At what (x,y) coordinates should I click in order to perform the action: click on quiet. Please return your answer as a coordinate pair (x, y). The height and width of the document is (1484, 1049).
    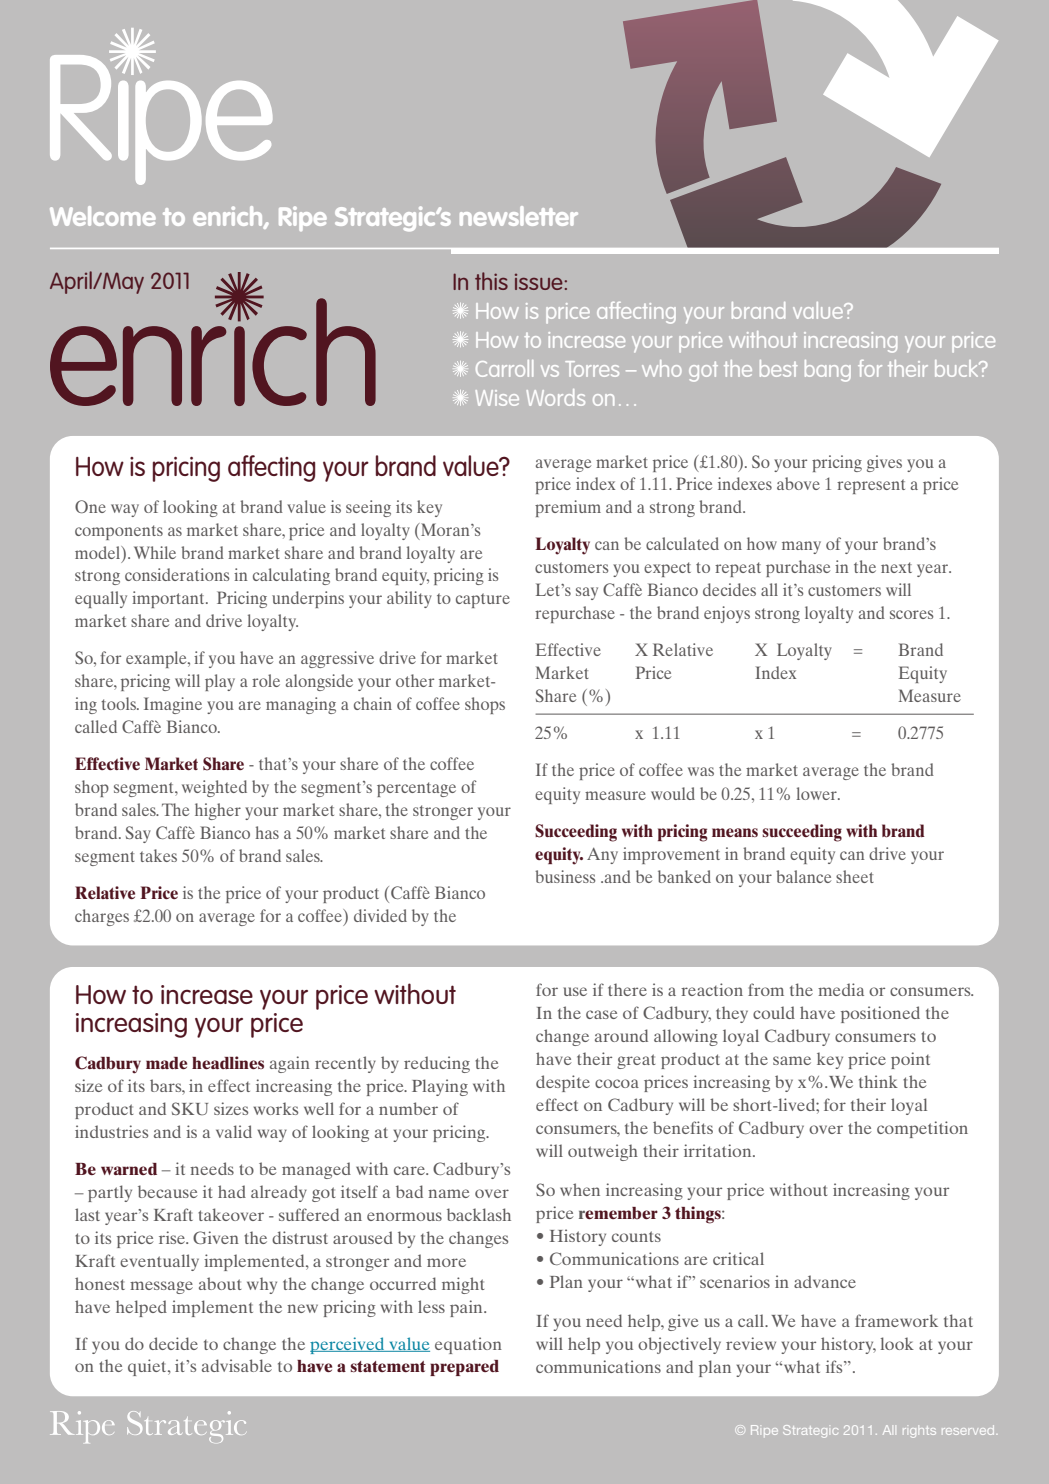
    Looking at the image, I should click on (148, 1367).
